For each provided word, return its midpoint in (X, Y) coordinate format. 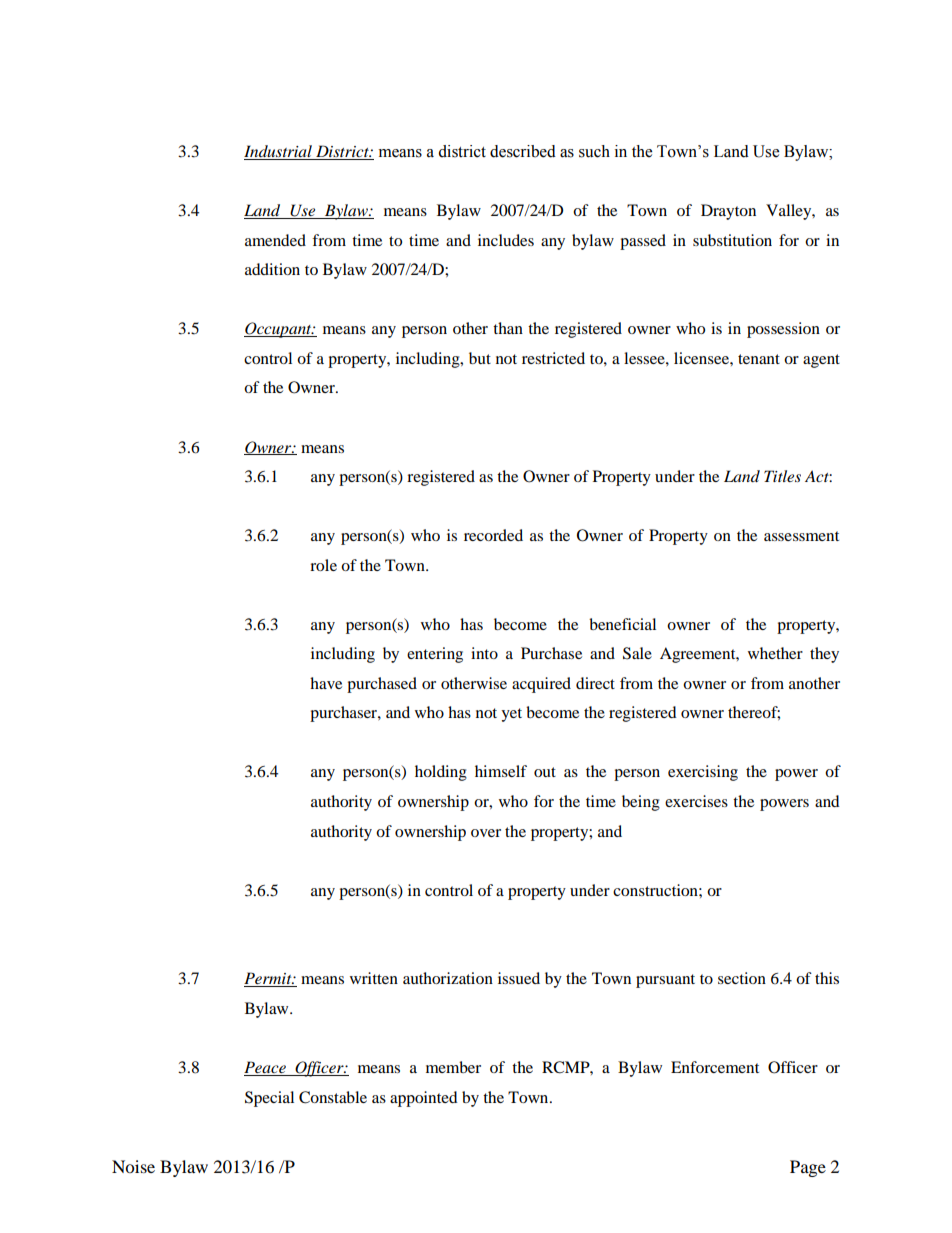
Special (269, 1099)
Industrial (279, 152)
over (486, 833)
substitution (732, 240)
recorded (493, 535)
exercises (696, 801)
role (323, 565)
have (326, 683)
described (523, 151)
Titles (782, 476)
